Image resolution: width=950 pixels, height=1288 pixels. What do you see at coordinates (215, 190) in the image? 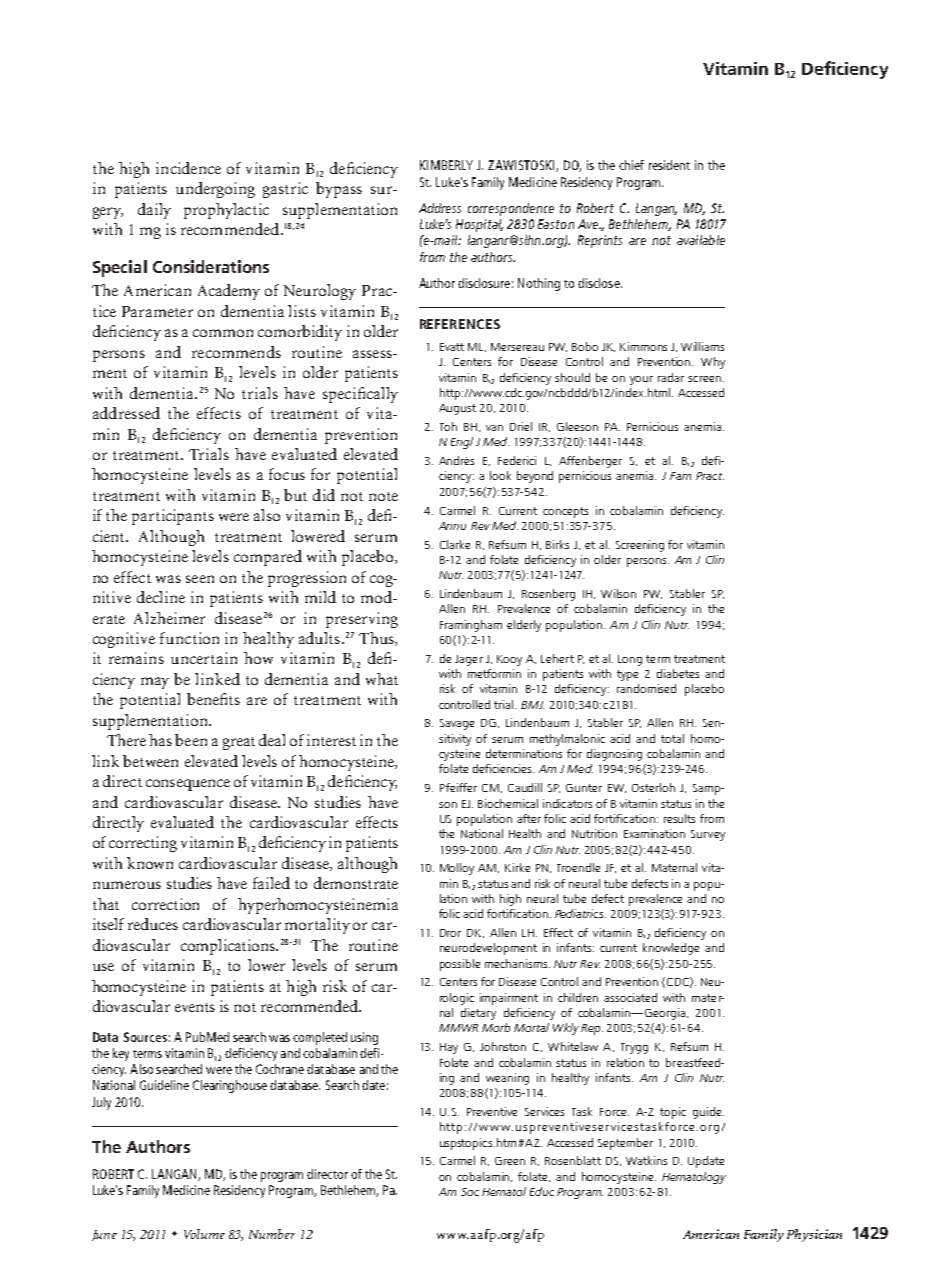
I see `undergoing` at bounding box center [215, 190].
